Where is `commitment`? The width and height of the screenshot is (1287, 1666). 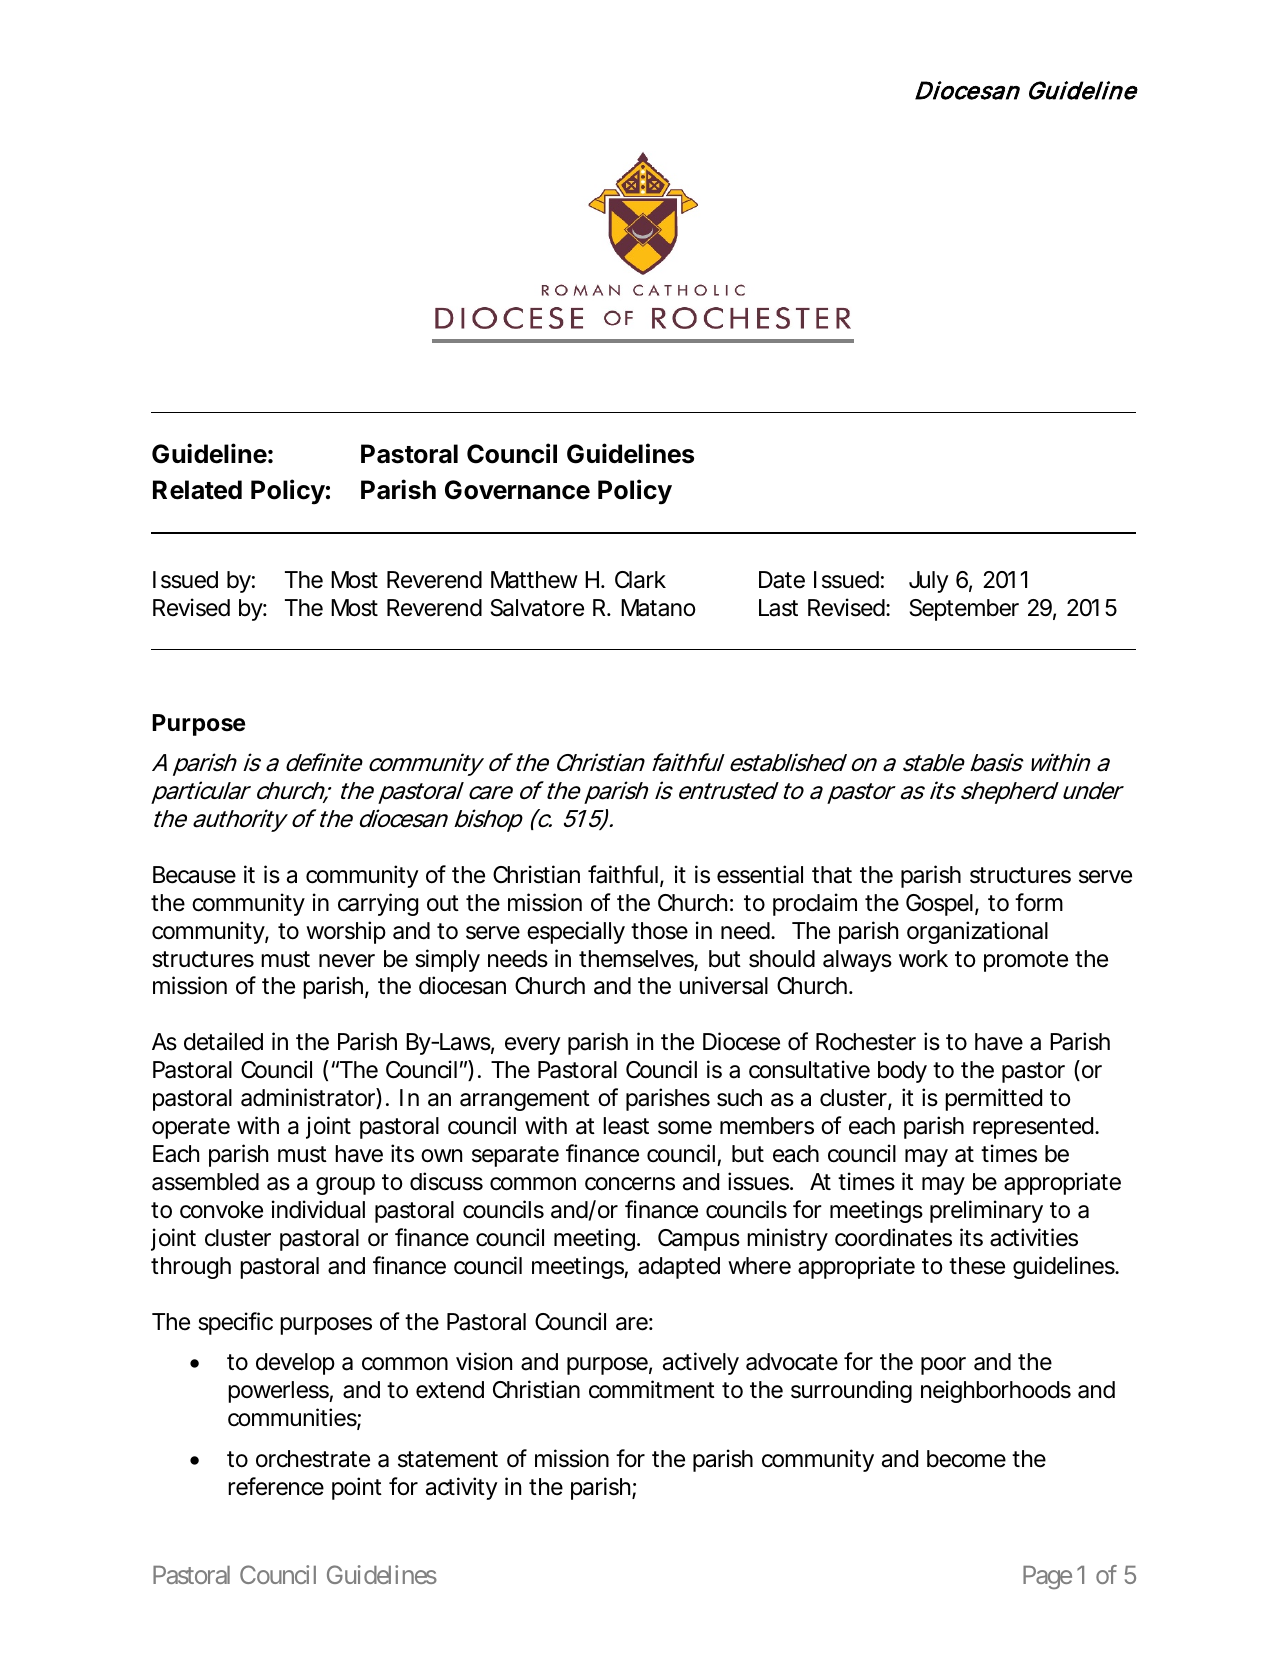
commitment is located at coordinates (652, 1389).
